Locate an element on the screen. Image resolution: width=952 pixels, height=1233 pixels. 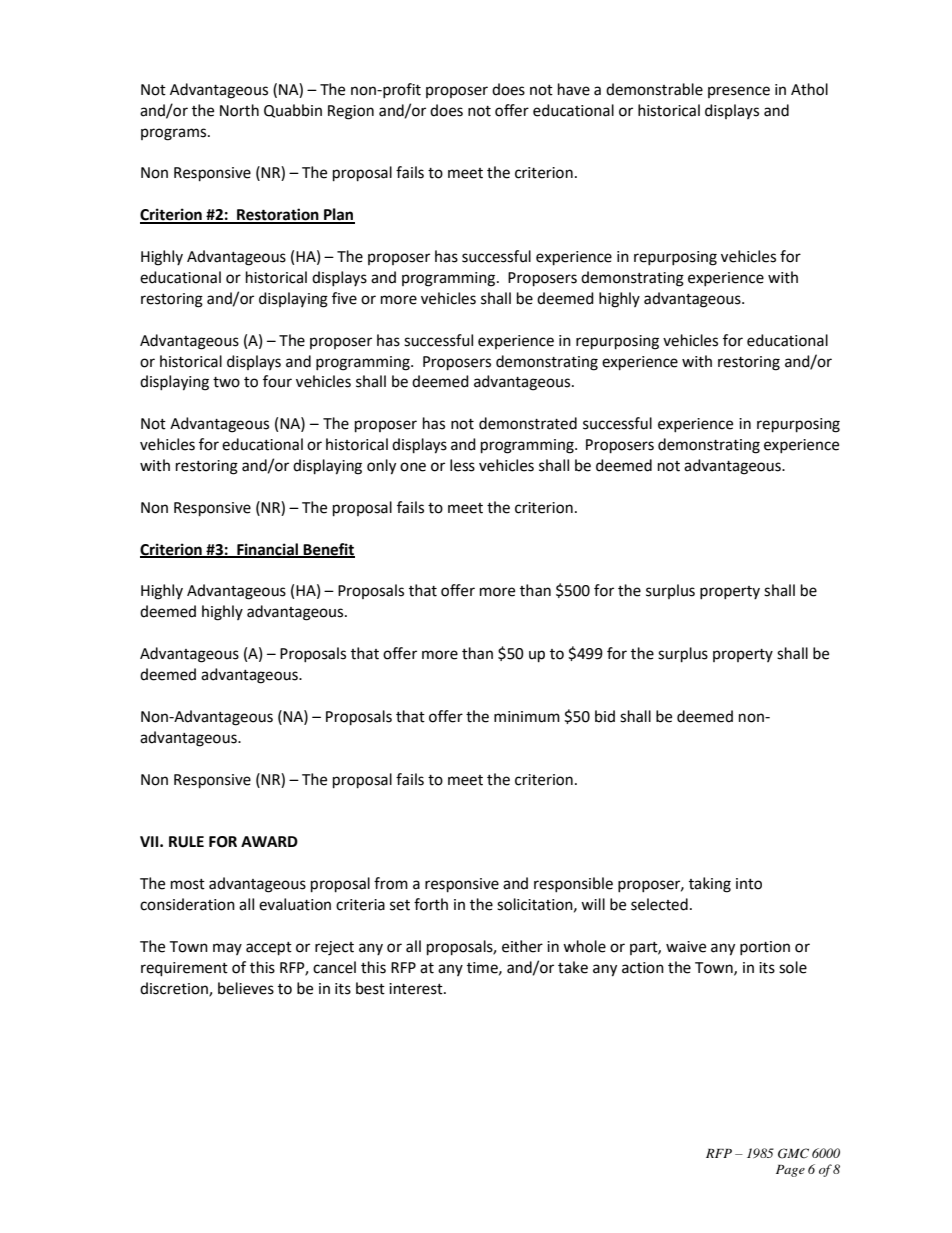
believes is located at coordinates (246, 988).
